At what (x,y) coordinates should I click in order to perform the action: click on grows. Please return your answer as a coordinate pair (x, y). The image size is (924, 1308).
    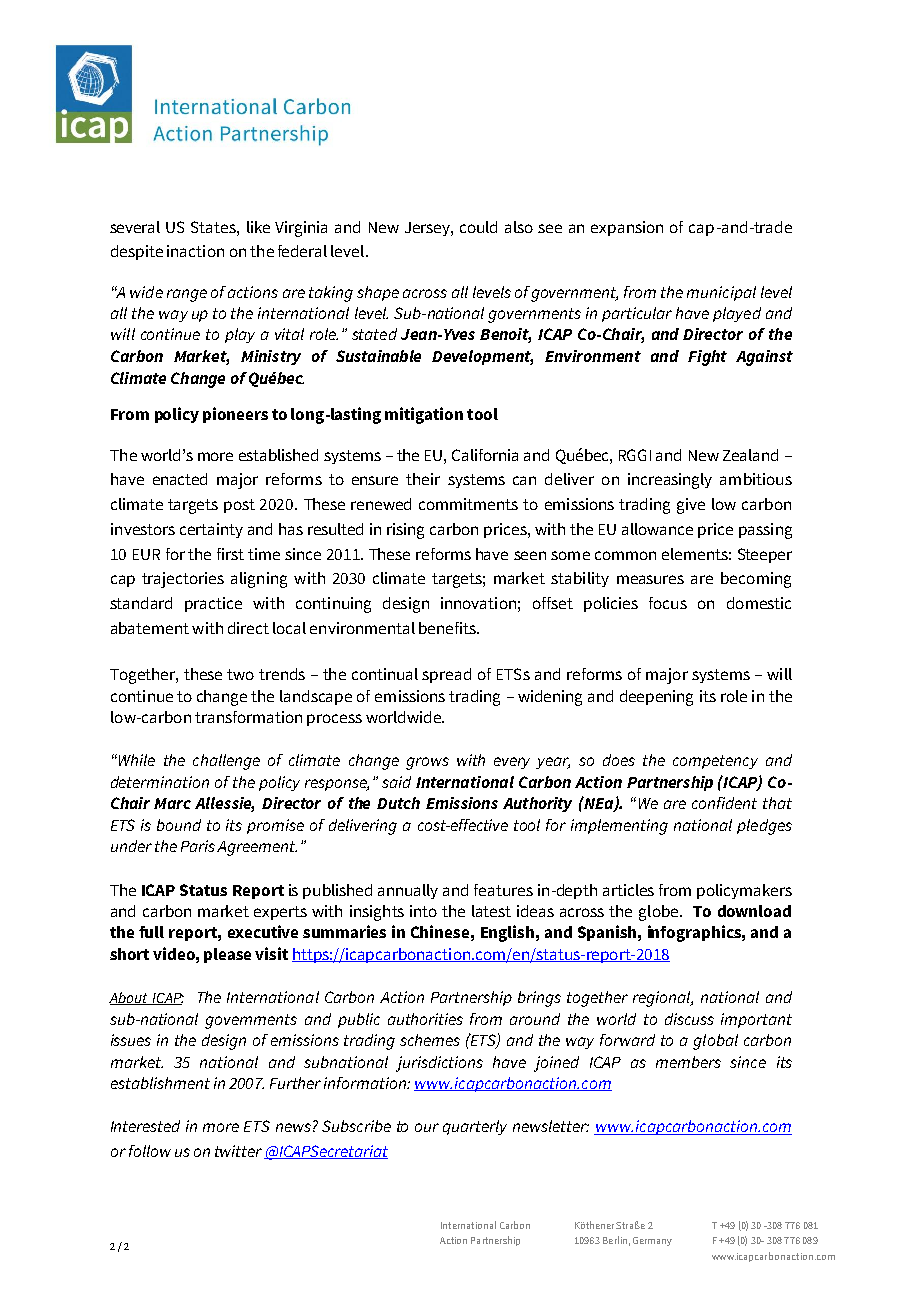
    Looking at the image, I should click on (427, 763).
